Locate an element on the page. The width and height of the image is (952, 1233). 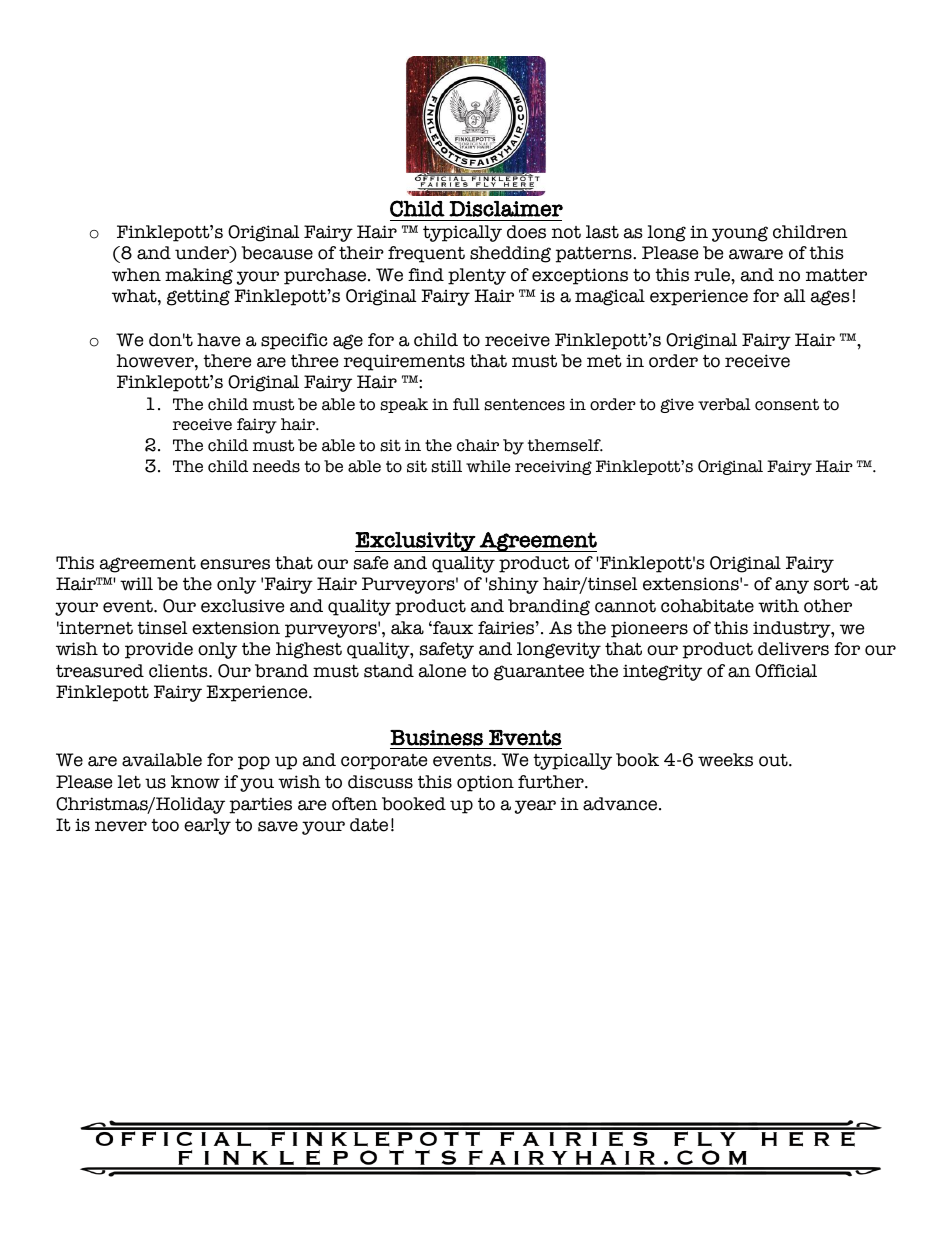
verbal is located at coordinates (724, 404).
